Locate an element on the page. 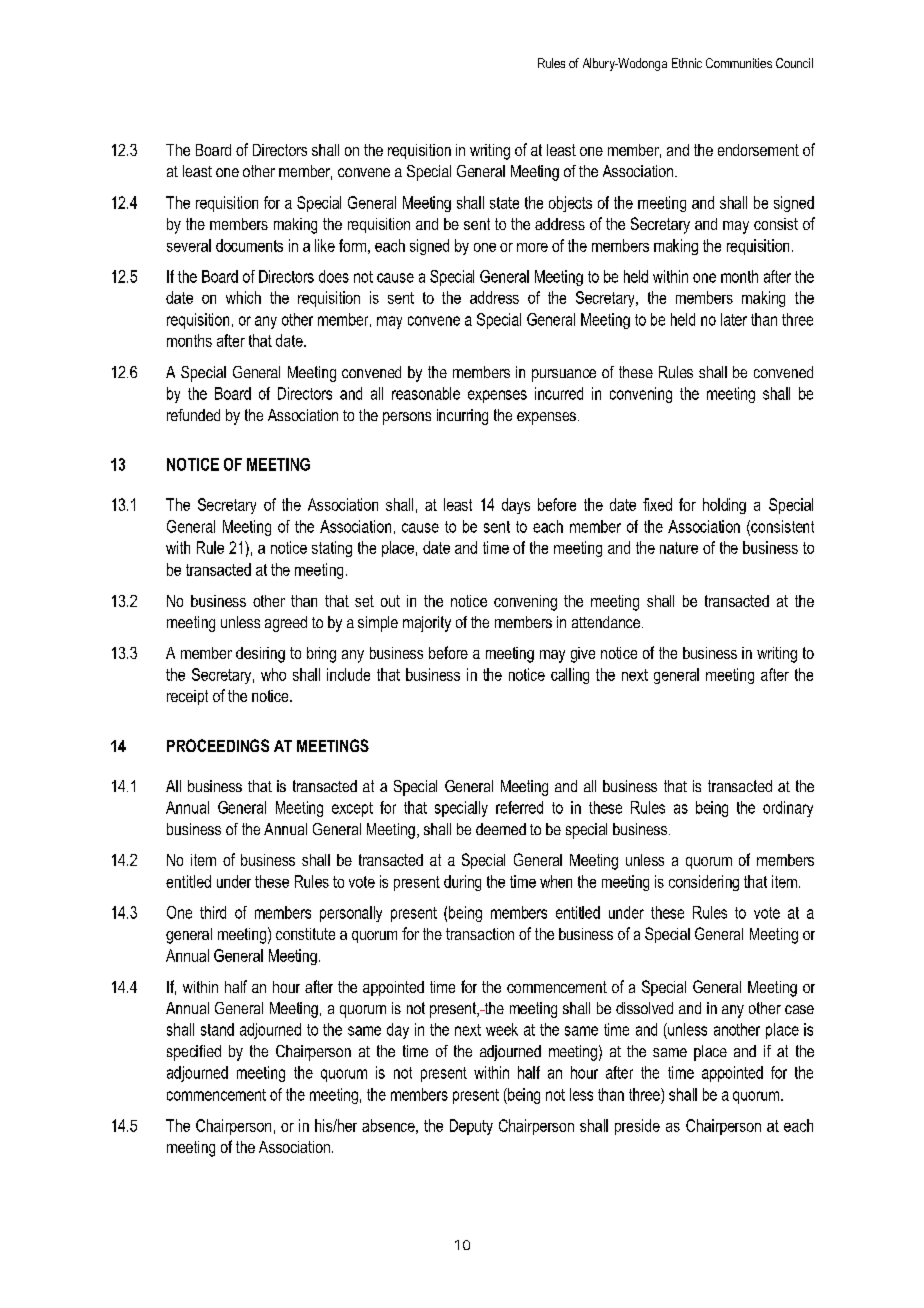 This image has width=924, height=1308. considering is located at coordinates (704, 883).
